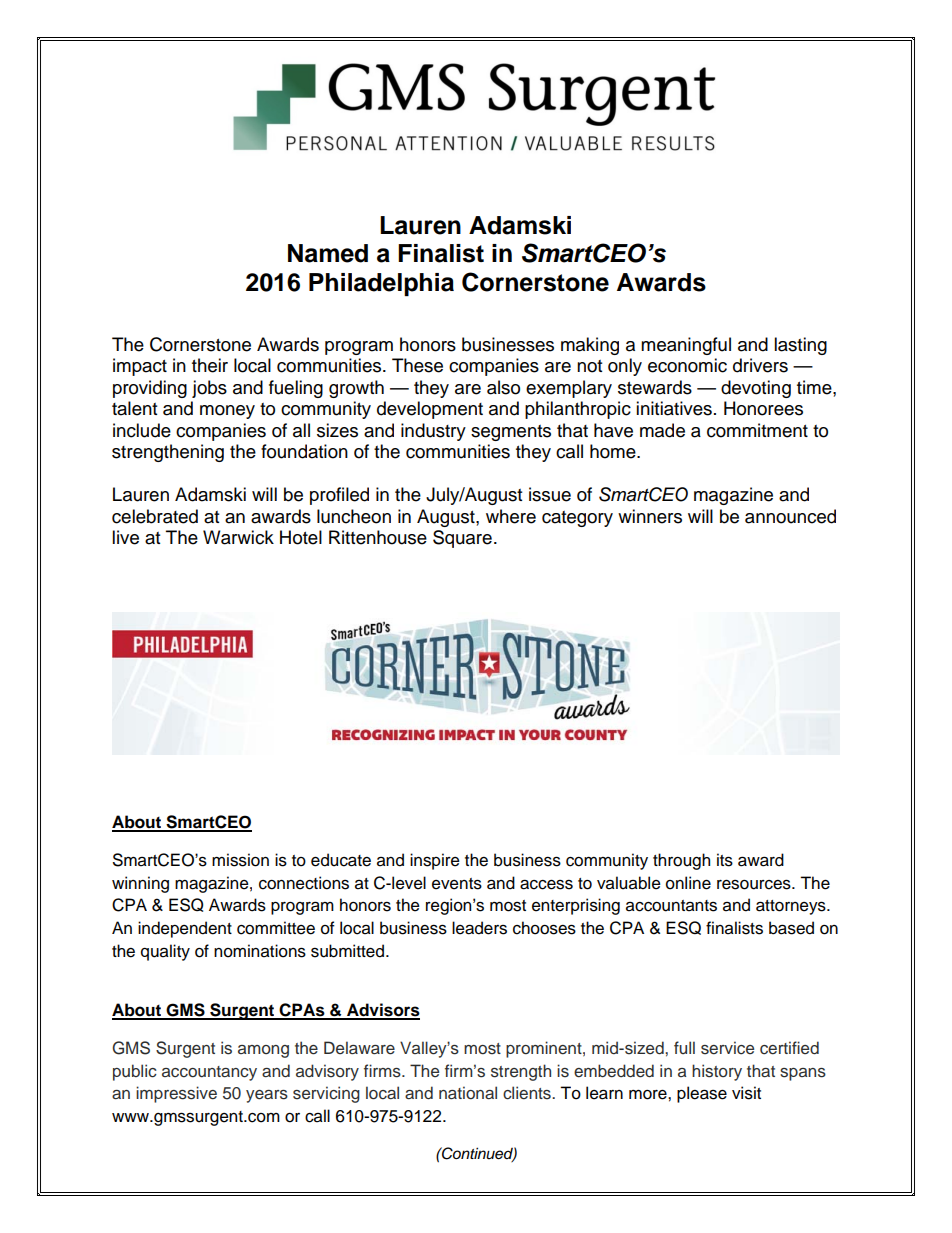 The height and width of the screenshot is (1233, 952). I want to click on commitment, so click(757, 430).
